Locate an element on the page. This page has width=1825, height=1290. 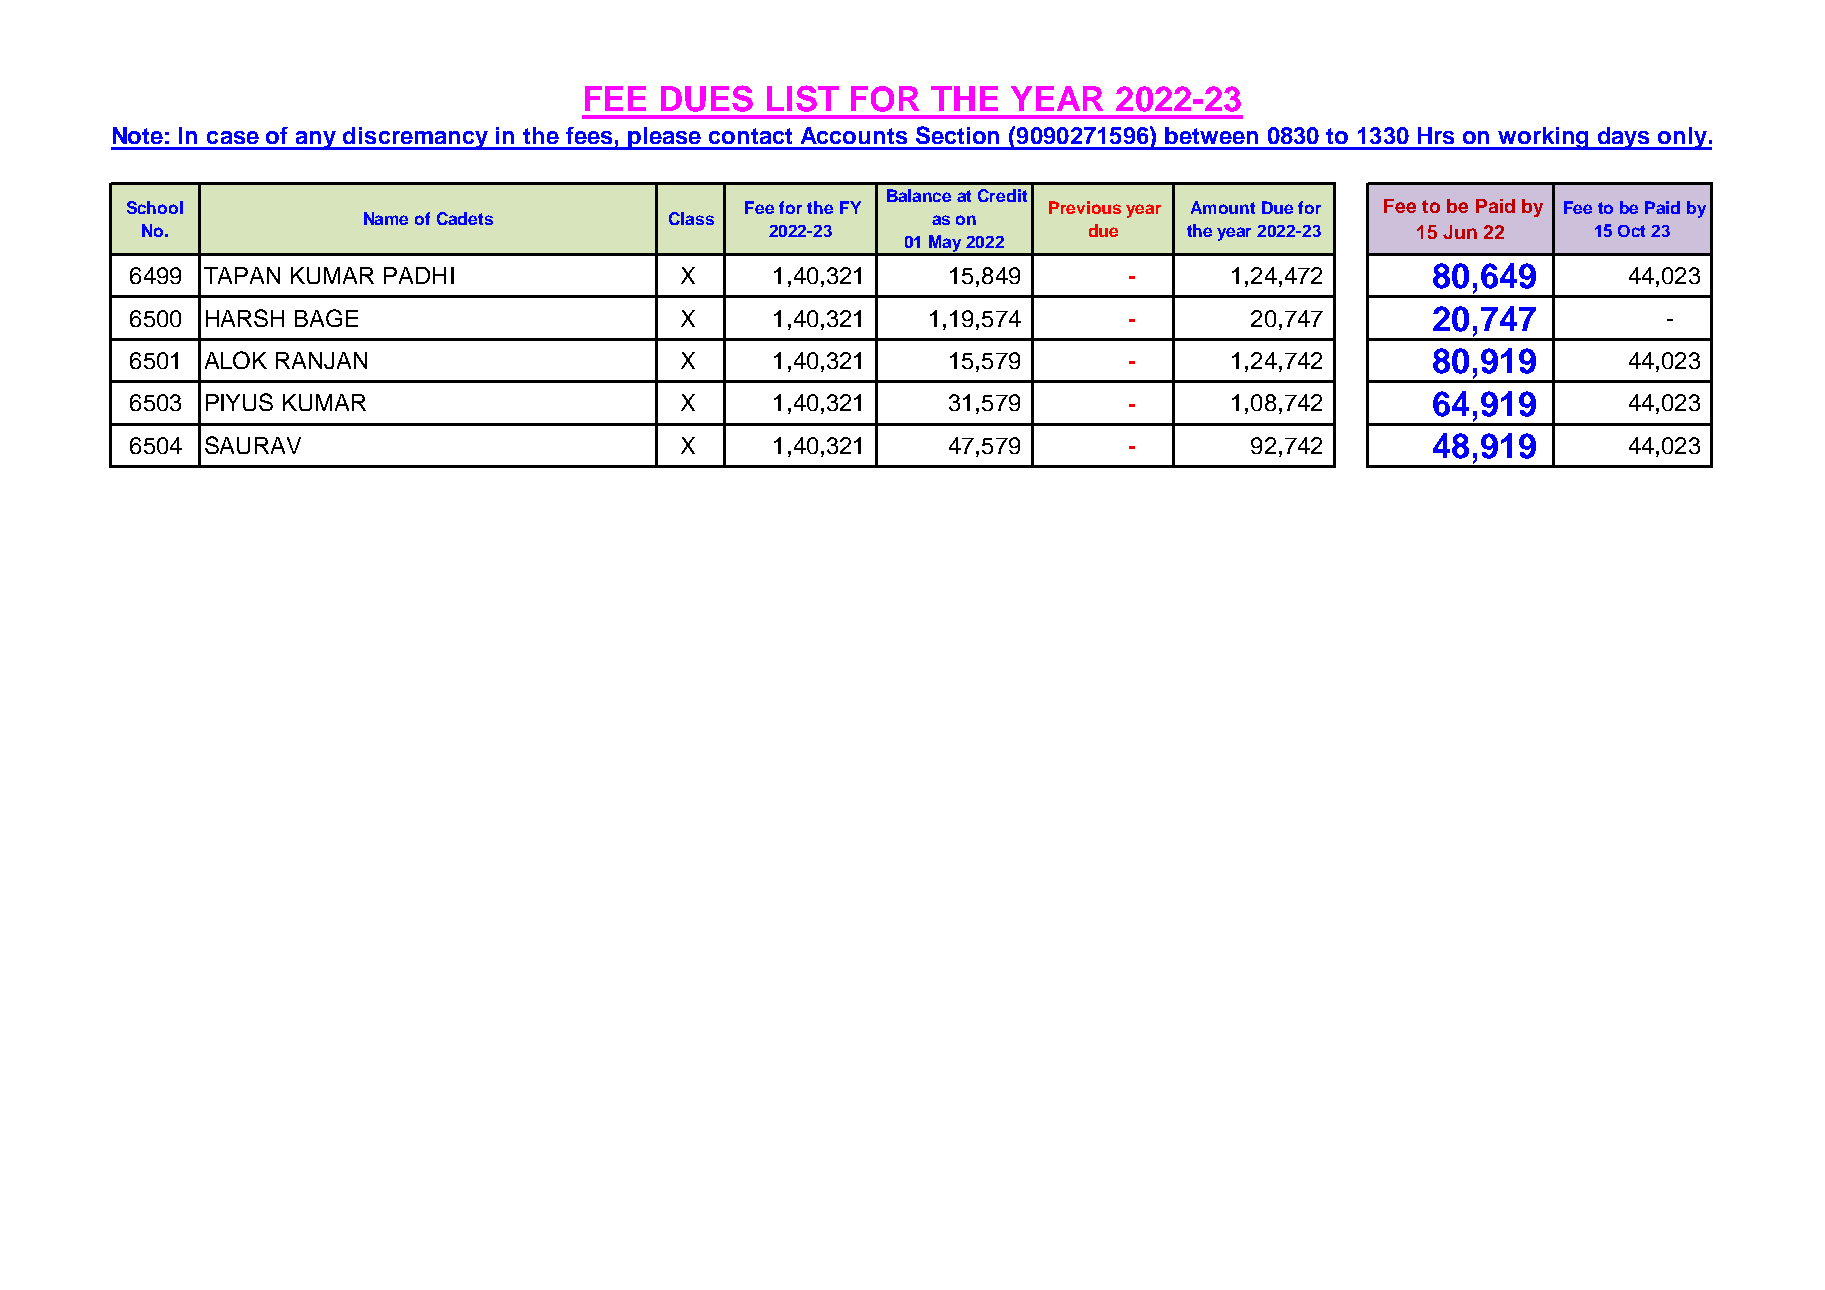
working is located at coordinates (1544, 138).
